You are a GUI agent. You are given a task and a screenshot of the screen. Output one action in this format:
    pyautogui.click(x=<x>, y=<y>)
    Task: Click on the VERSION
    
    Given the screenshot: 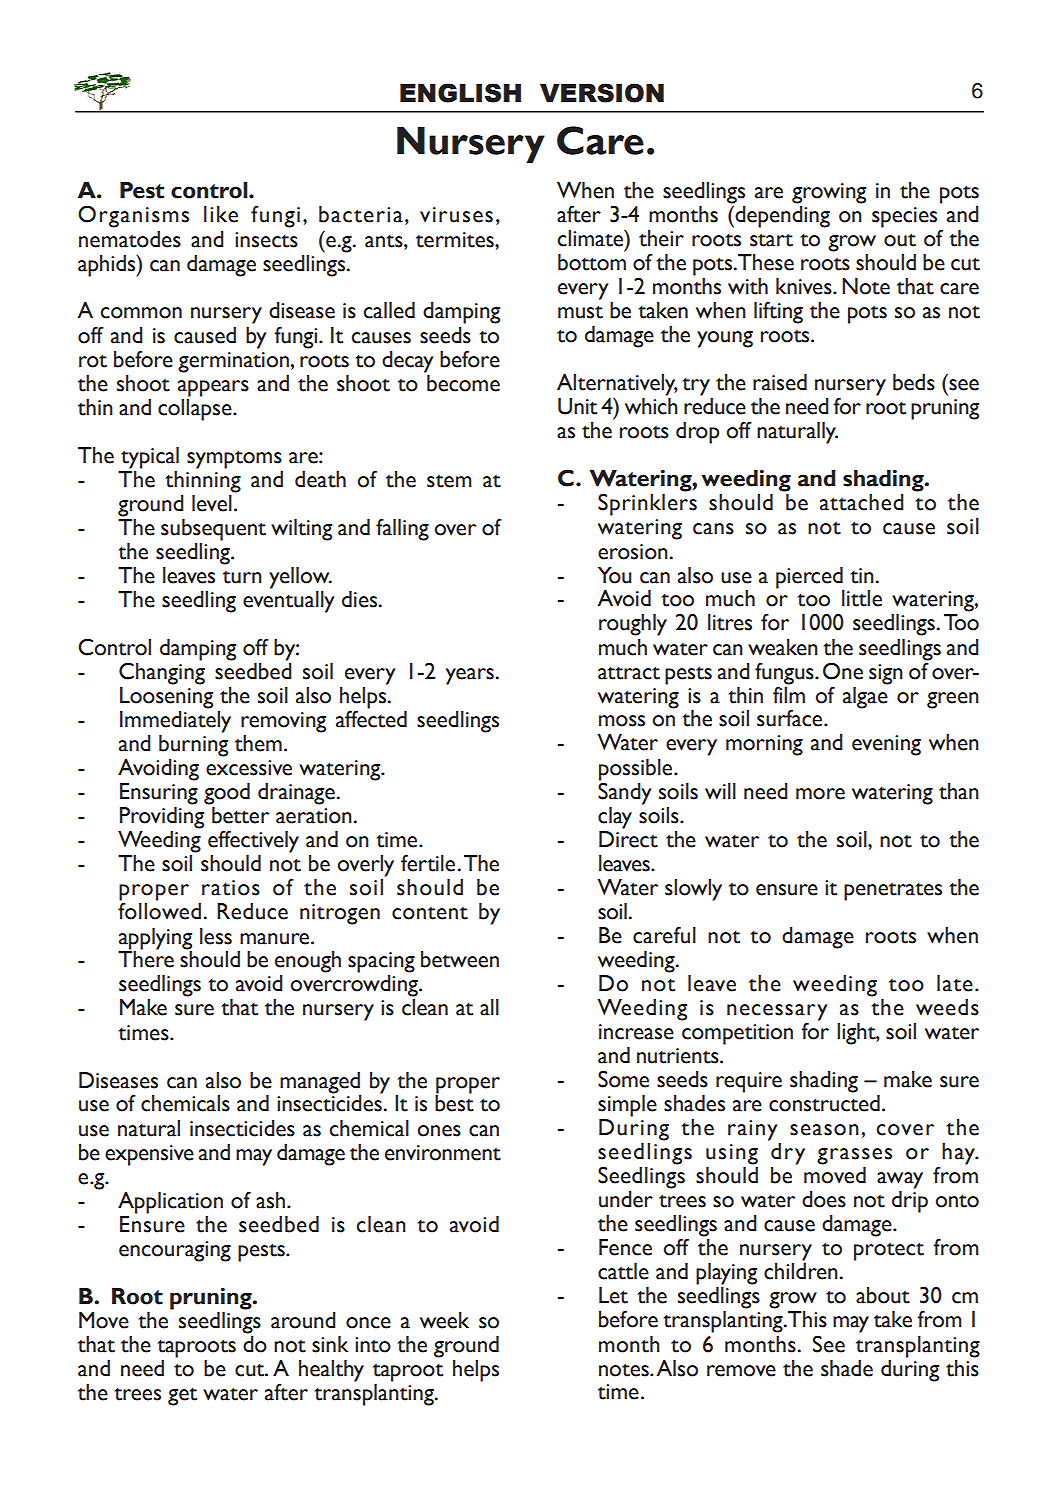 What is the action you would take?
    pyautogui.click(x=602, y=93)
